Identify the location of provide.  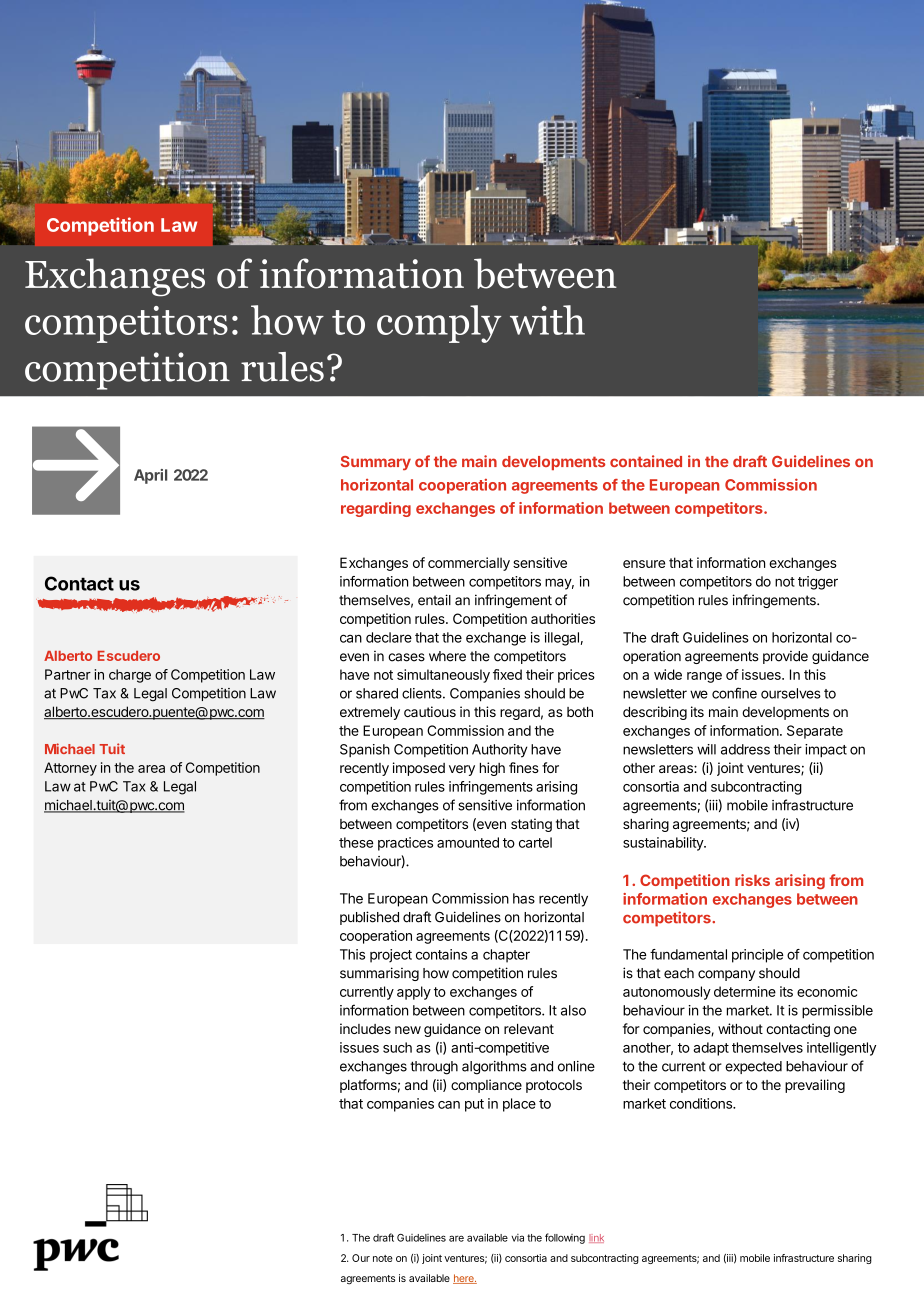
(785, 657).
